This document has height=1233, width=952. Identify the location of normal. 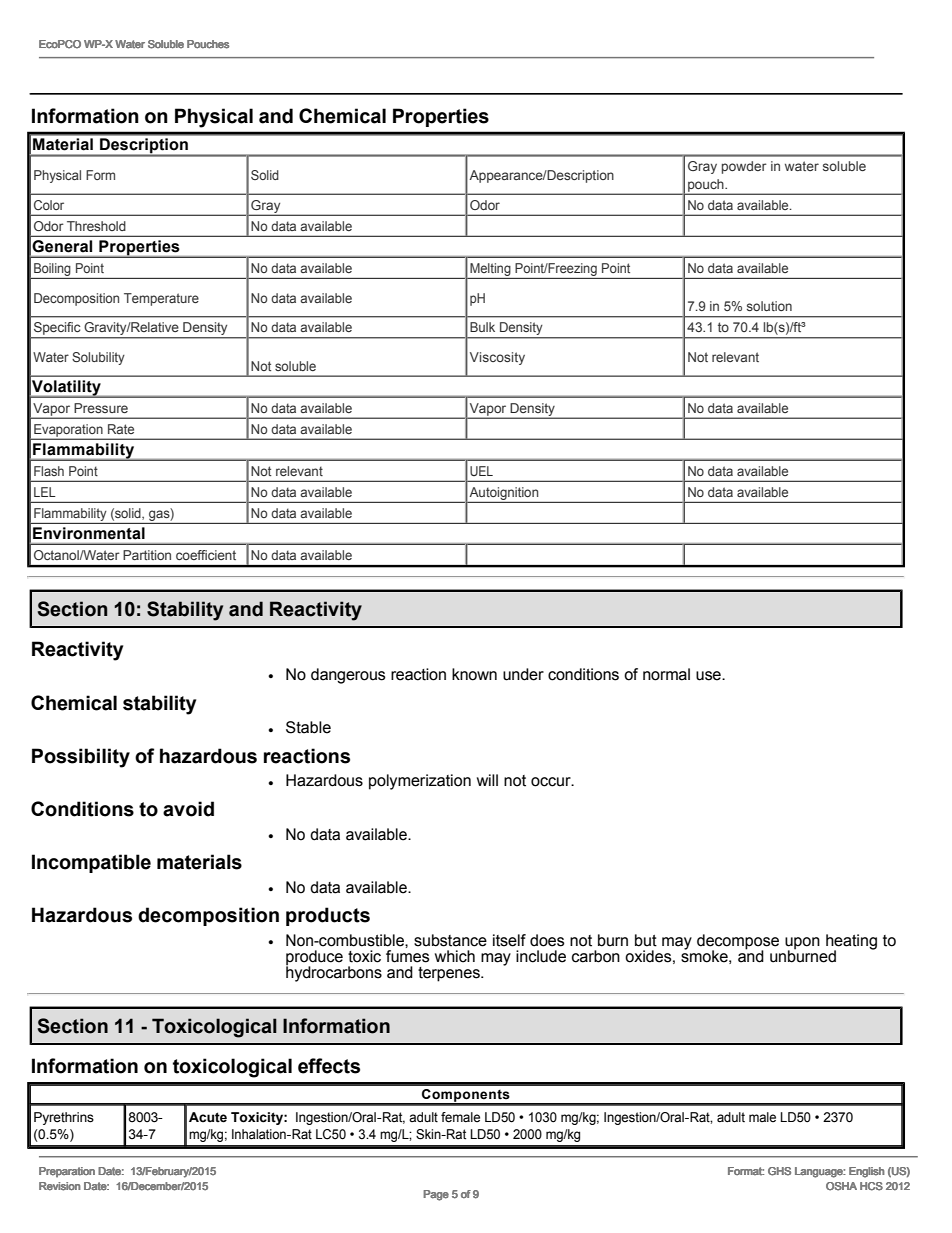
(666, 674).
